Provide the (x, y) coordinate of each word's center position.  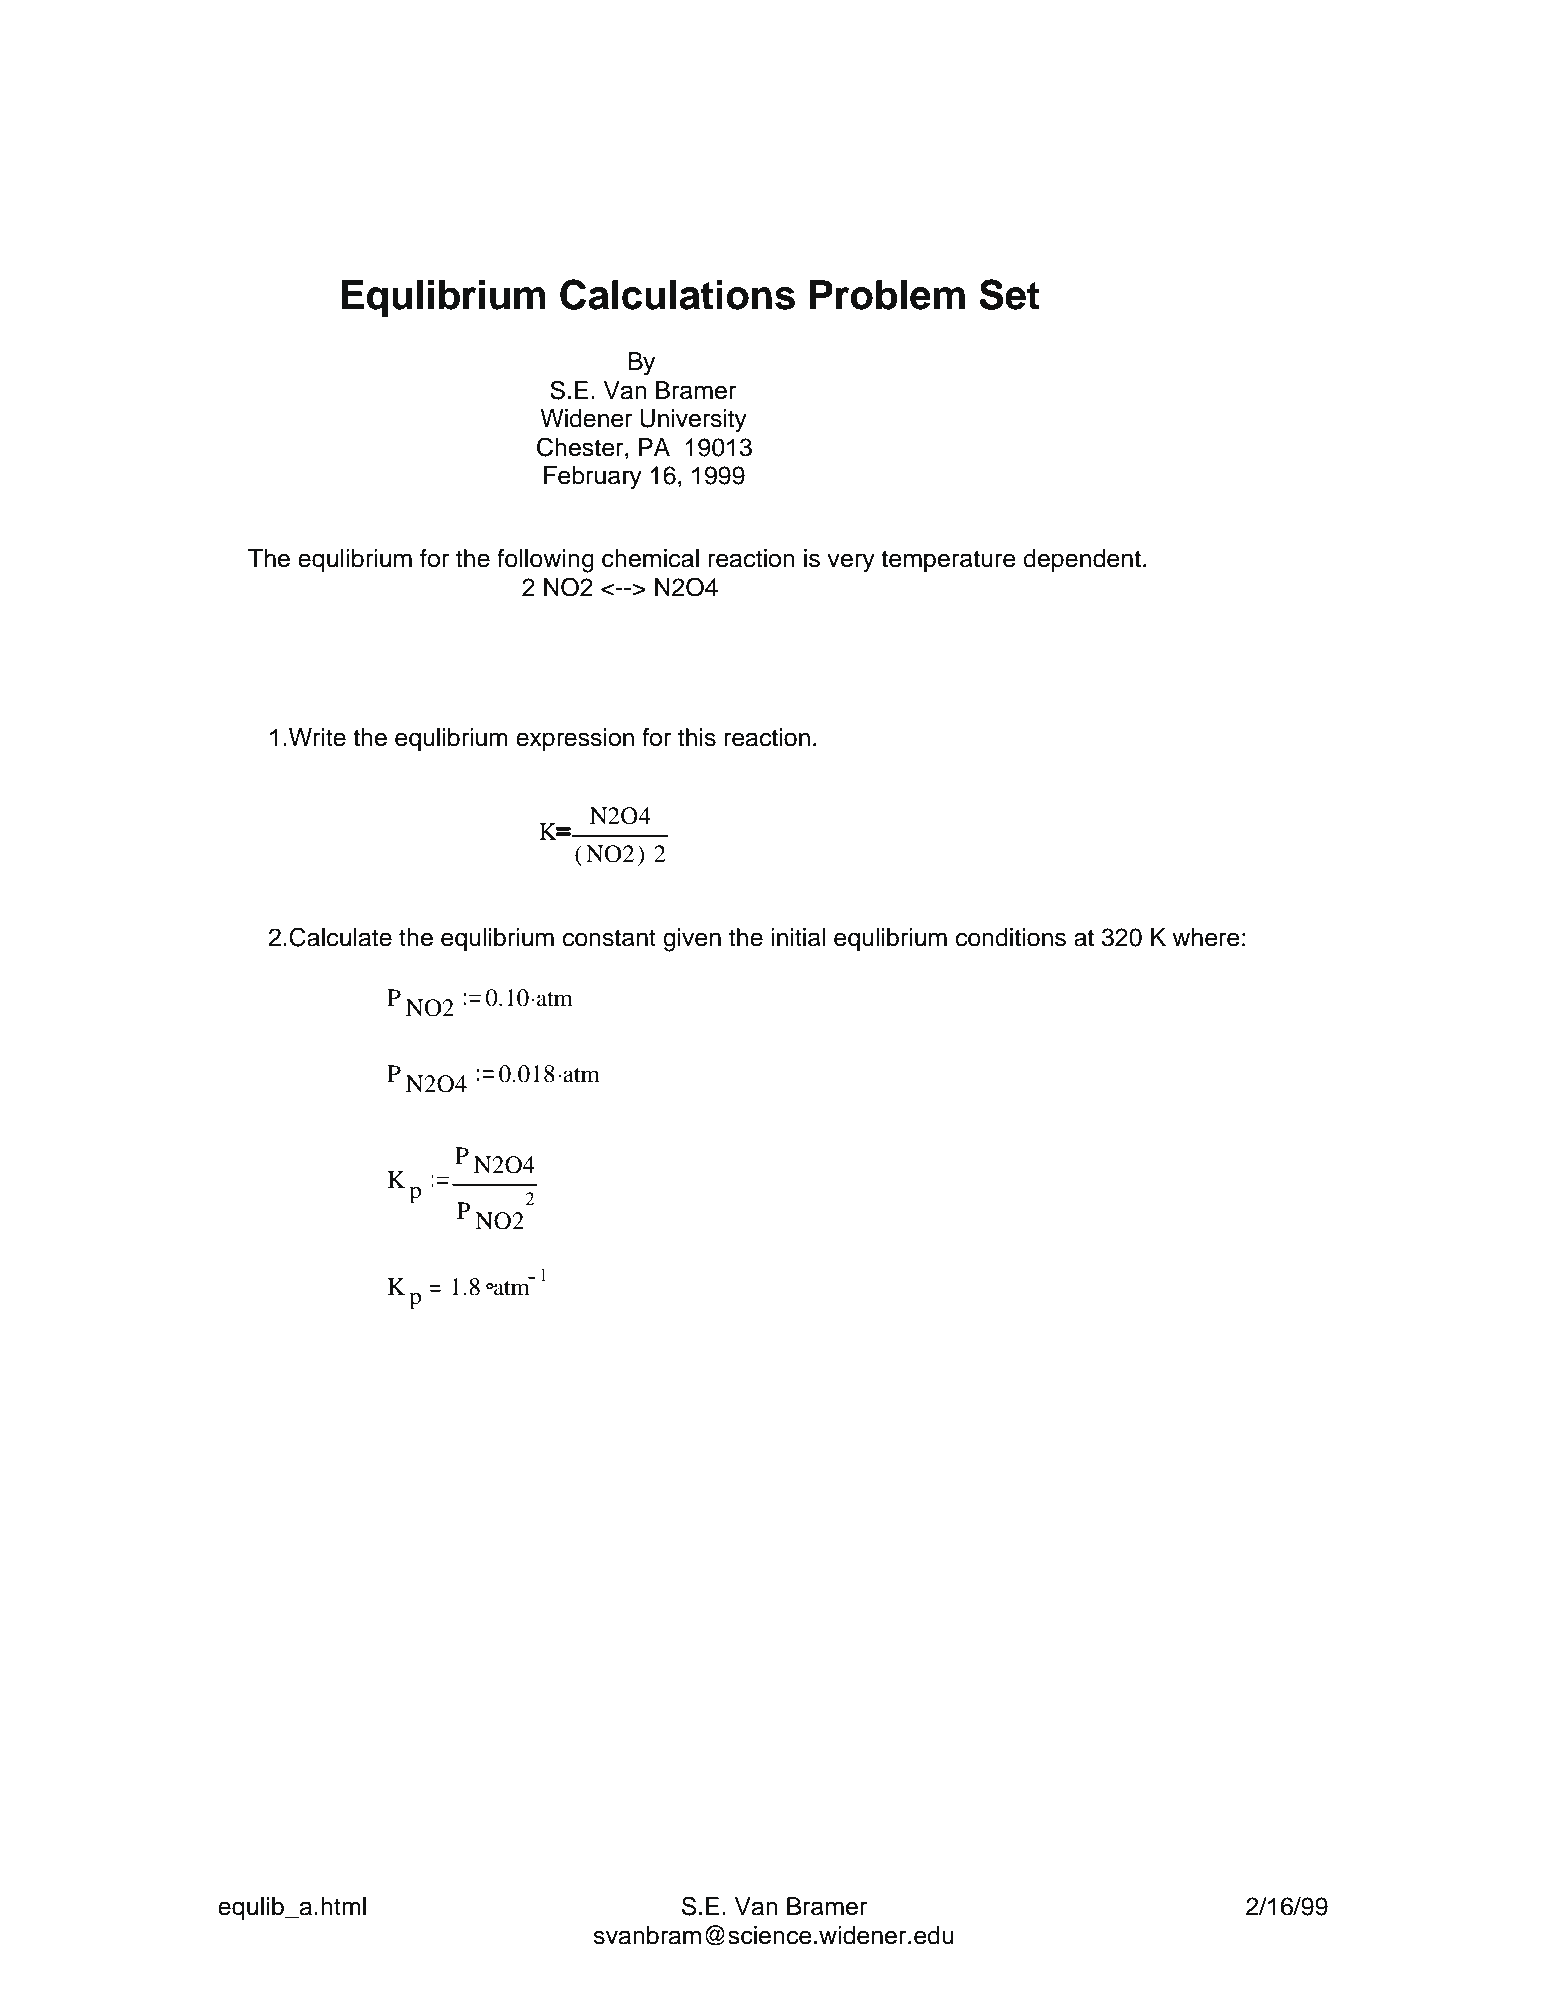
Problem (887, 295)
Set (1009, 294)
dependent (1082, 560)
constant (609, 938)
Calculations (677, 294)
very (851, 563)
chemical (650, 558)
